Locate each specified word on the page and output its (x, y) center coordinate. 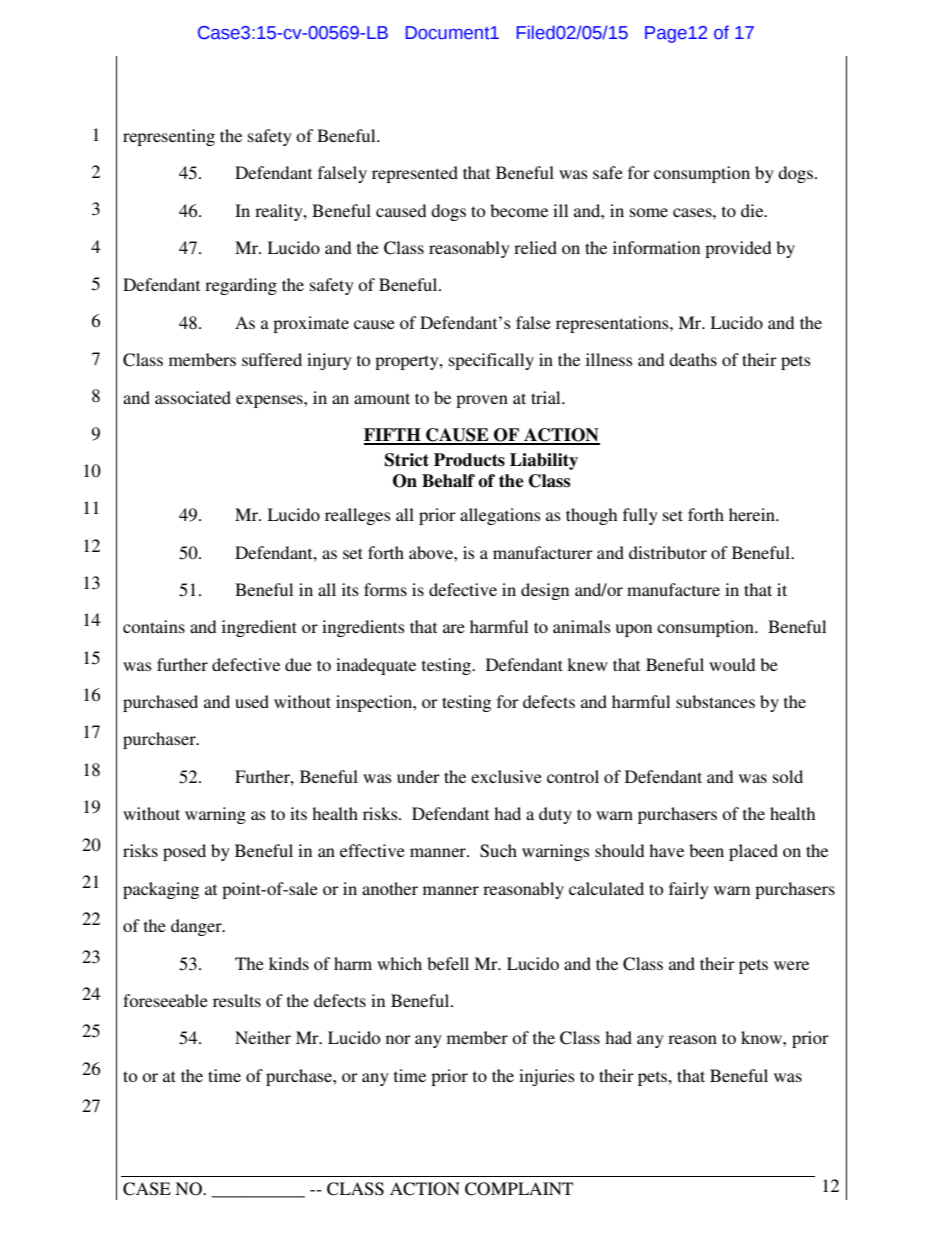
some (649, 212)
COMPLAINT (519, 1189)
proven (482, 401)
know (762, 1037)
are (454, 628)
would (732, 664)
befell (448, 963)
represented (415, 174)
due (298, 664)
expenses (270, 401)
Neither (263, 1037)
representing (169, 137)
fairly (689, 890)
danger (197, 927)
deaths (693, 359)
